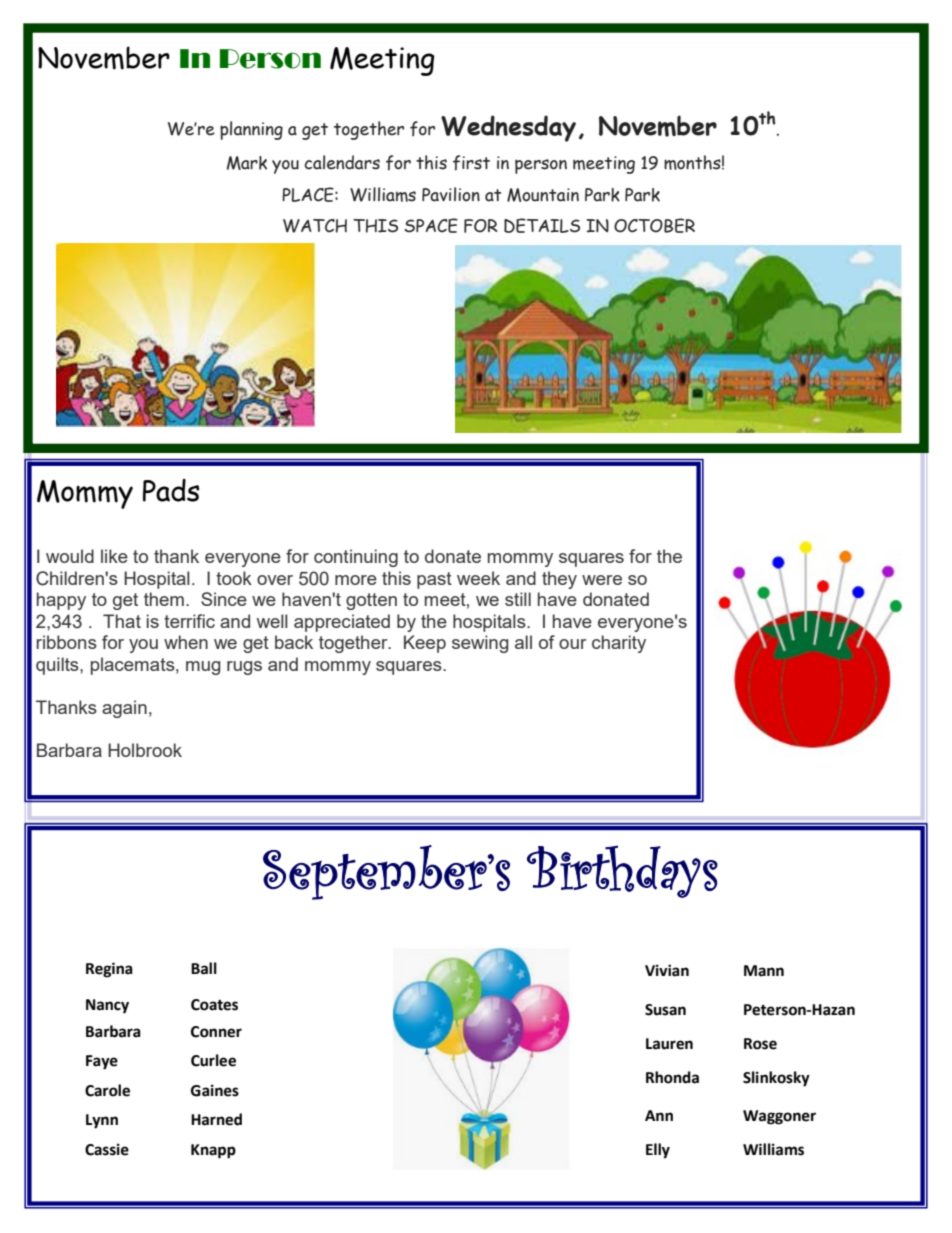 This page has width=952, height=1233. Describe the element at coordinates (102, 1121) in the page. I see `Lynn` at that location.
